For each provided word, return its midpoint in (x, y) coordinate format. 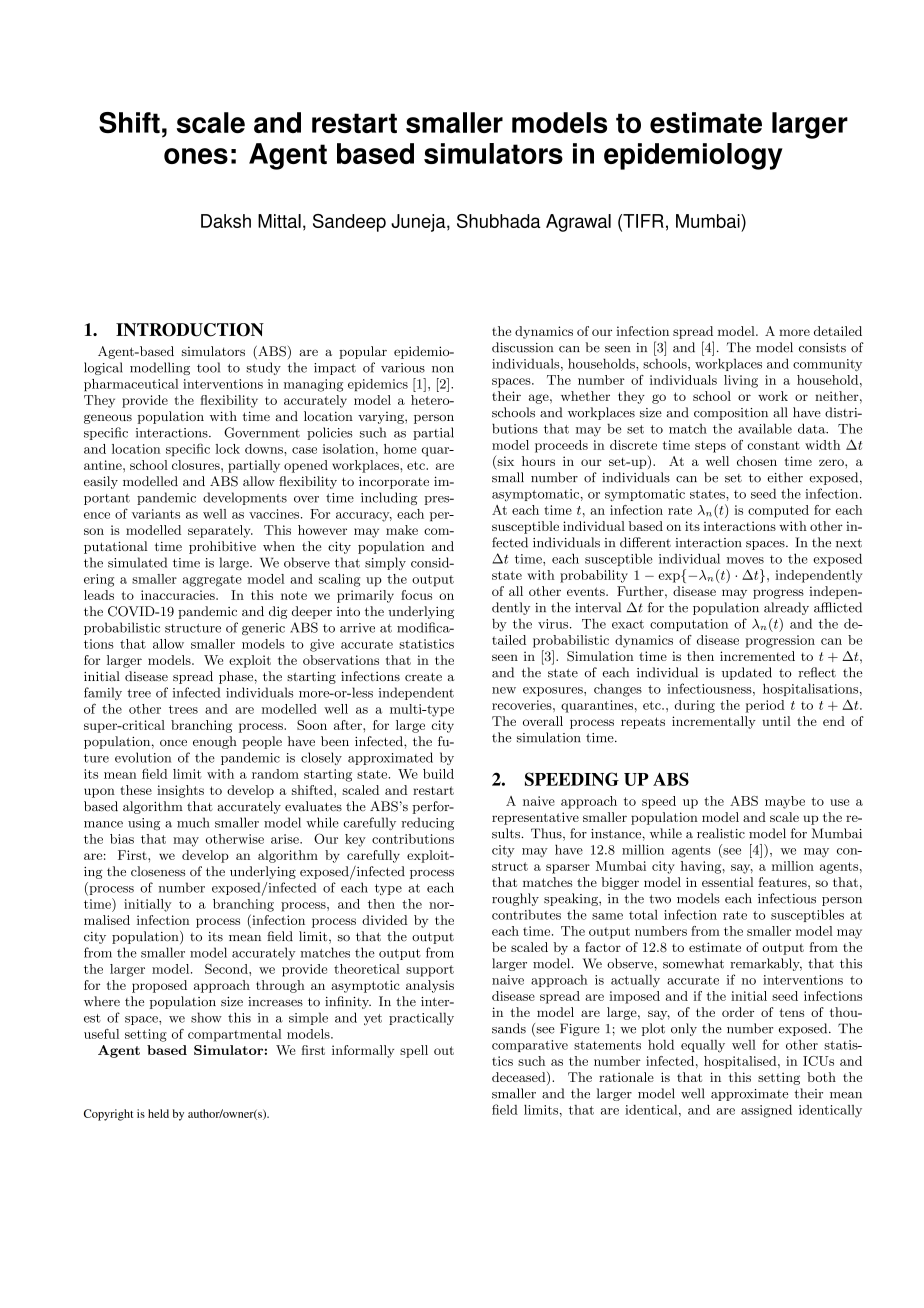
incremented (757, 656)
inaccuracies (179, 595)
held (158, 1113)
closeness (158, 871)
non (443, 369)
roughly (515, 899)
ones (196, 156)
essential (728, 882)
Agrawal (578, 223)
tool (208, 367)
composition (731, 414)
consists (822, 348)
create (423, 676)
